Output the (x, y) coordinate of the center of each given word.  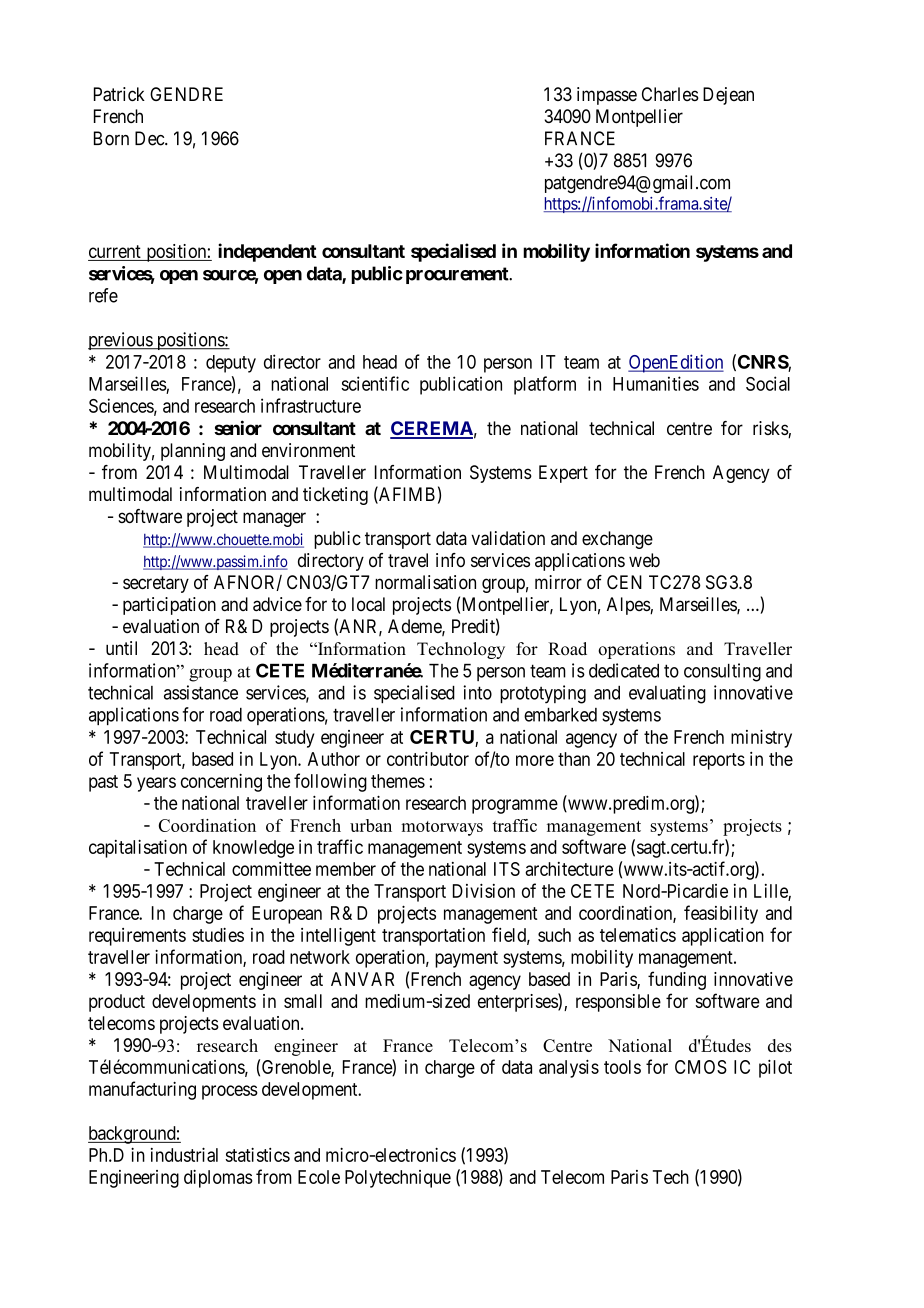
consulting (722, 672)
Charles (670, 94)
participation (169, 606)
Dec (150, 138)
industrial (184, 1154)
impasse (607, 96)
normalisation (425, 582)
